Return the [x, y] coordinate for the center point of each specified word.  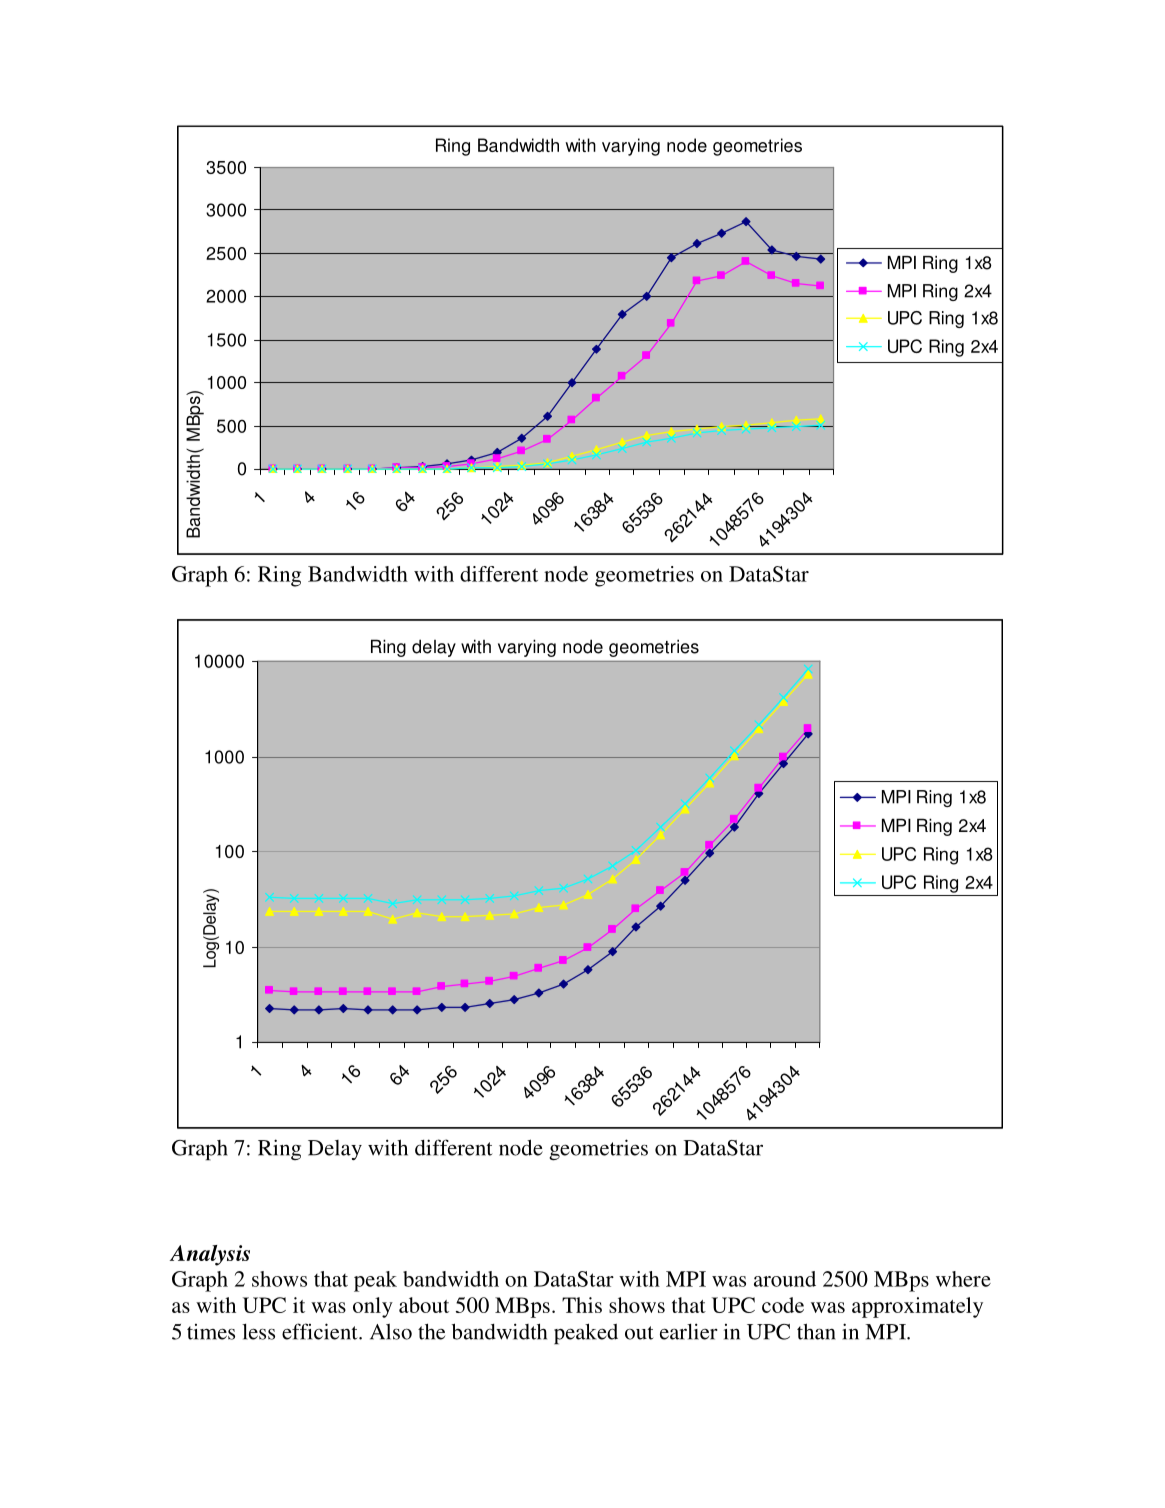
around [785, 1279]
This [582, 1305]
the [431, 1331]
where [963, 1279]
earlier [689, 1331]
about [424, 1305]
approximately [917, 1307]
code [783, 1305]
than [816, 1331]
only [373, 1307]
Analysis [210, 1255]
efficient [321, 1331]
